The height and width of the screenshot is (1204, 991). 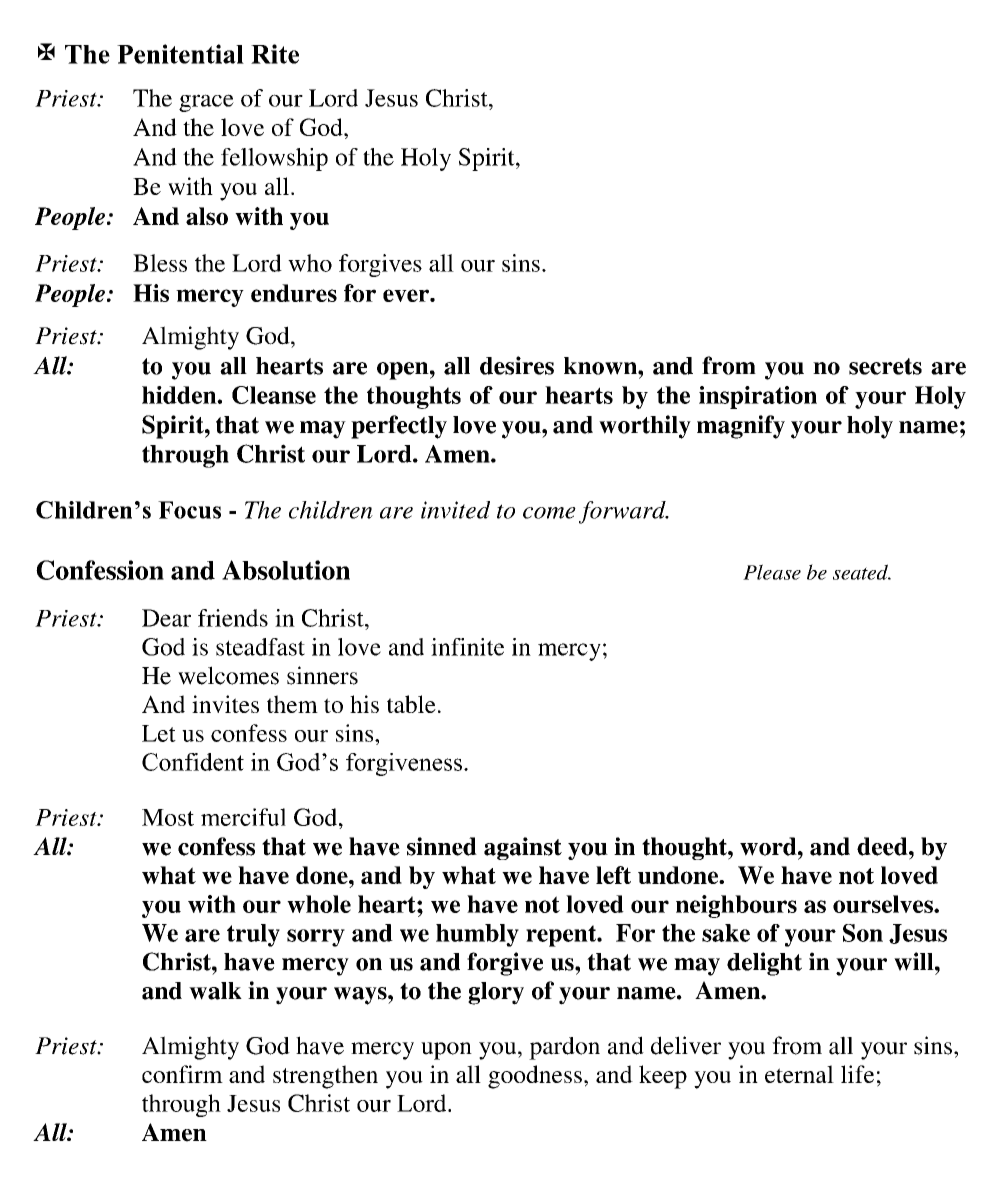 I want to click on invites, so click(x=225, y=704).
